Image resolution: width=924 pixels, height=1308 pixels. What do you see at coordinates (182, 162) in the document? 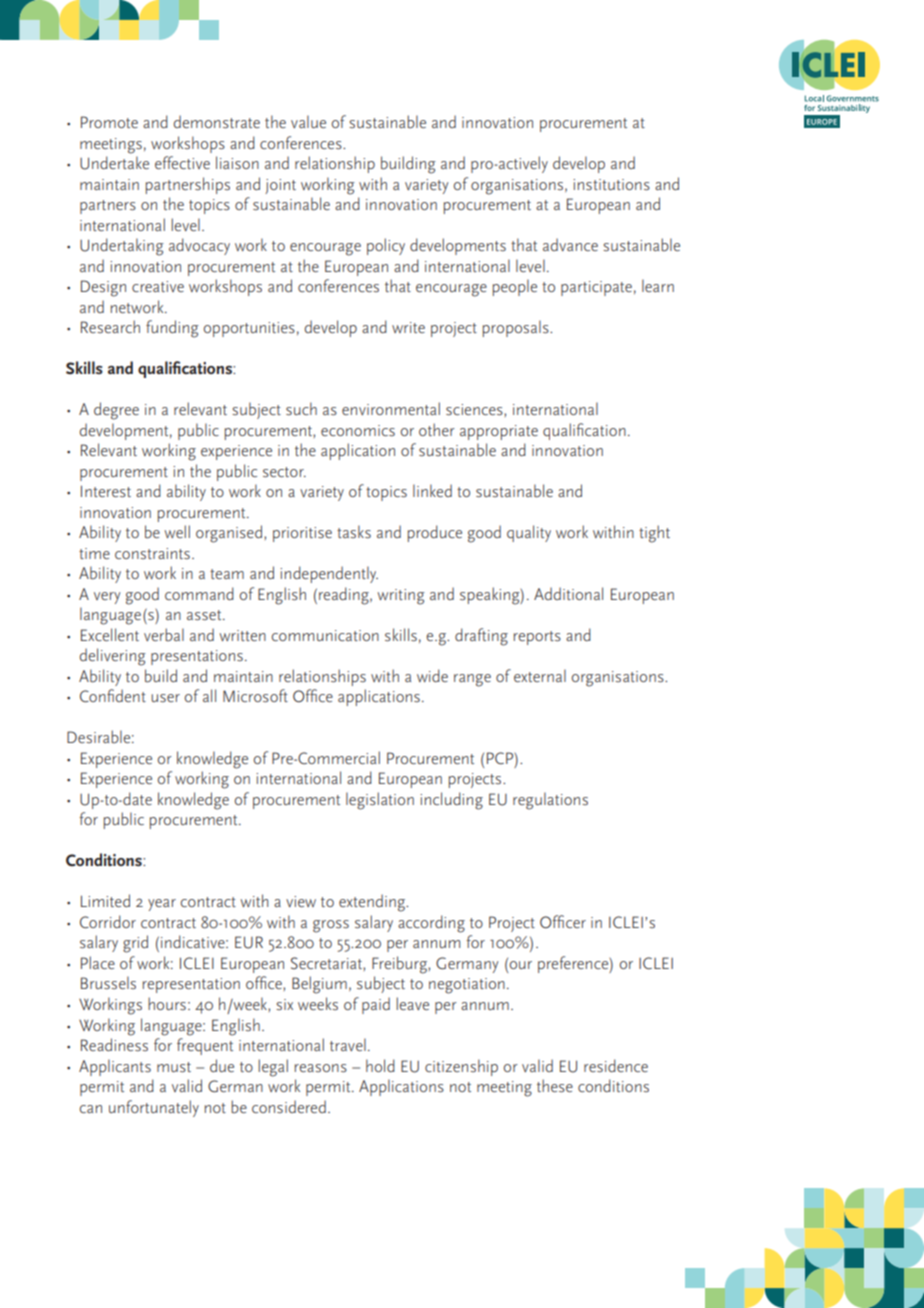
I see `effective` at bounding box center [182, 162].
